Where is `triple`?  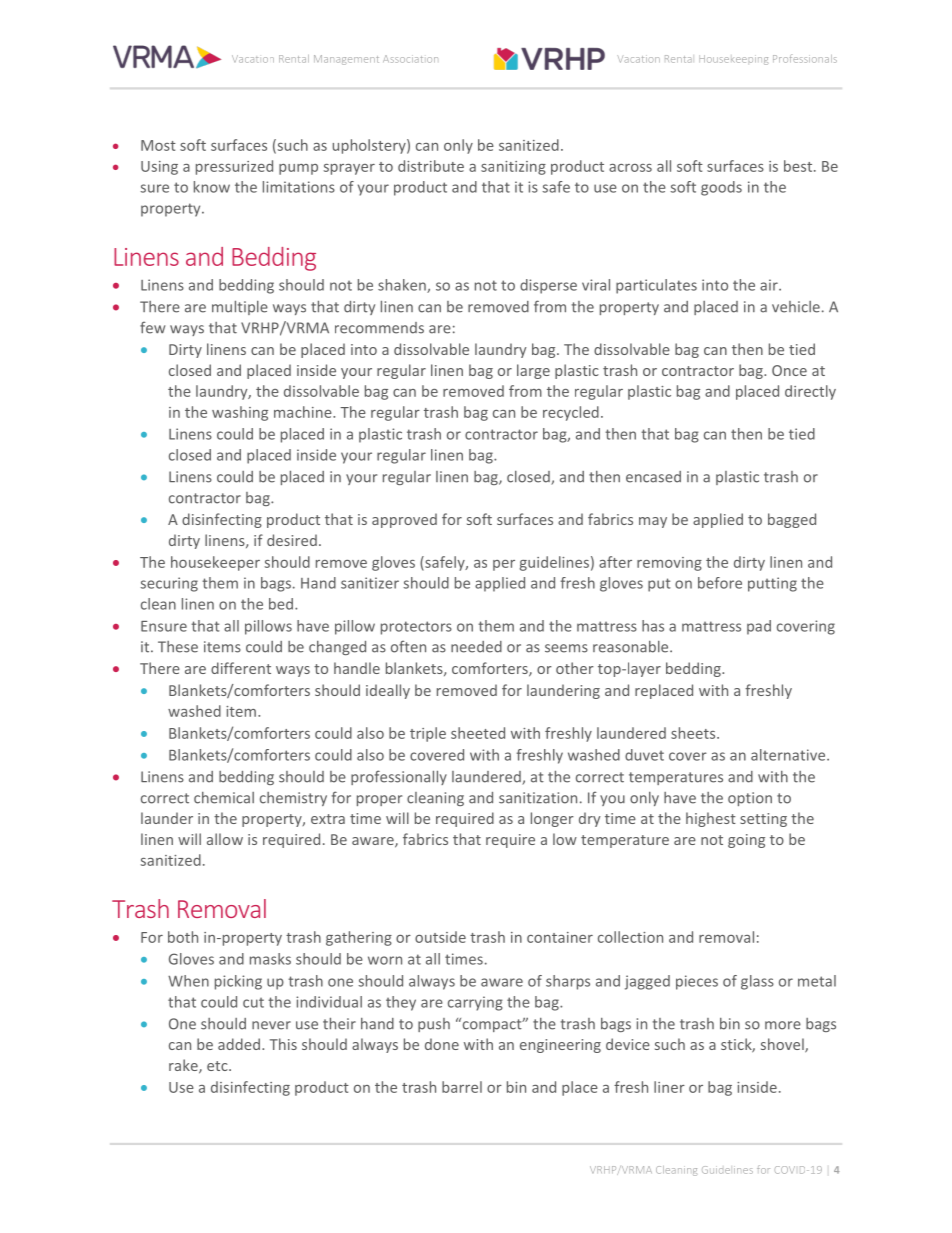 triple is located at coordinates (428, 734).
